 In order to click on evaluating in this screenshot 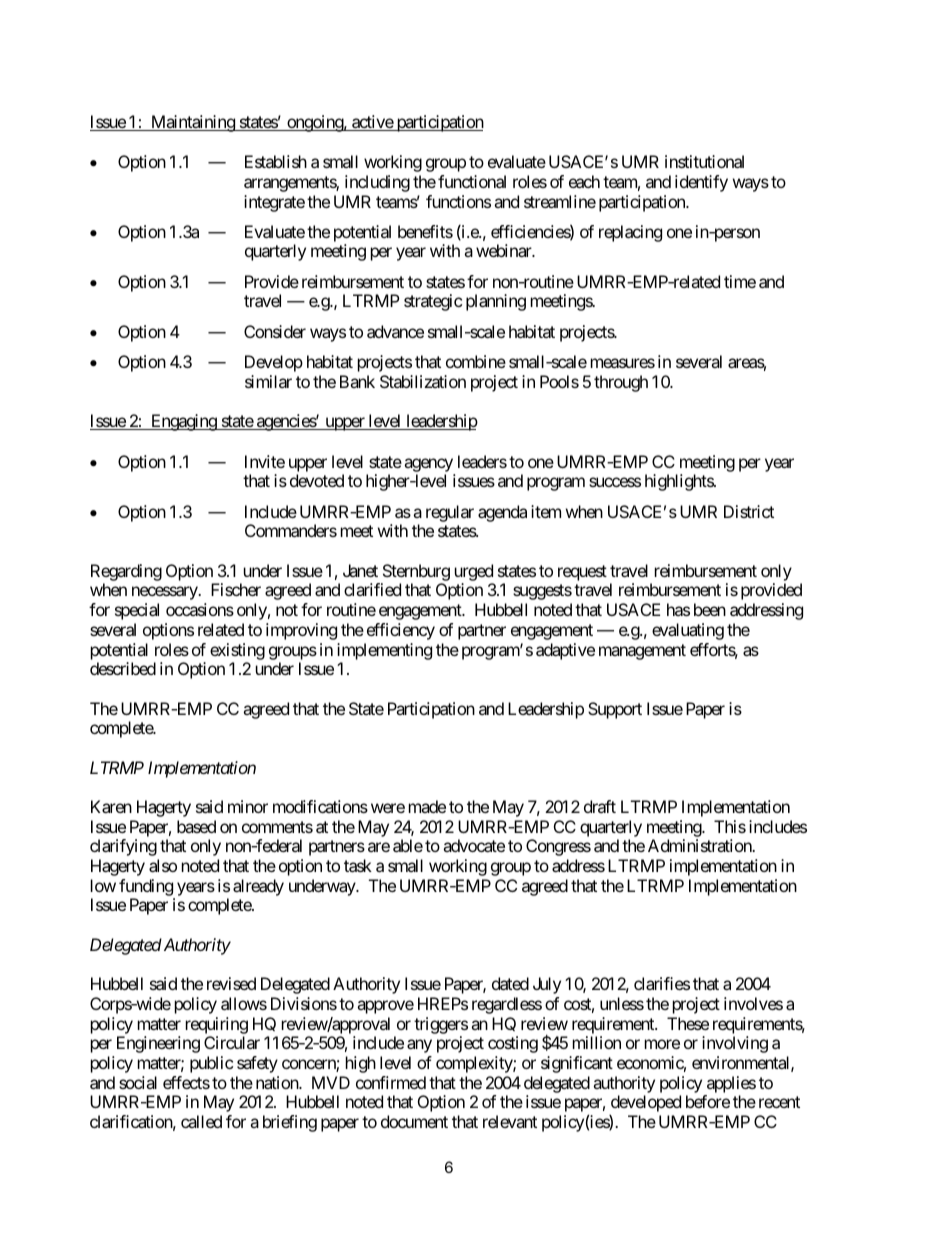, I will do `click(688, 631)`.
